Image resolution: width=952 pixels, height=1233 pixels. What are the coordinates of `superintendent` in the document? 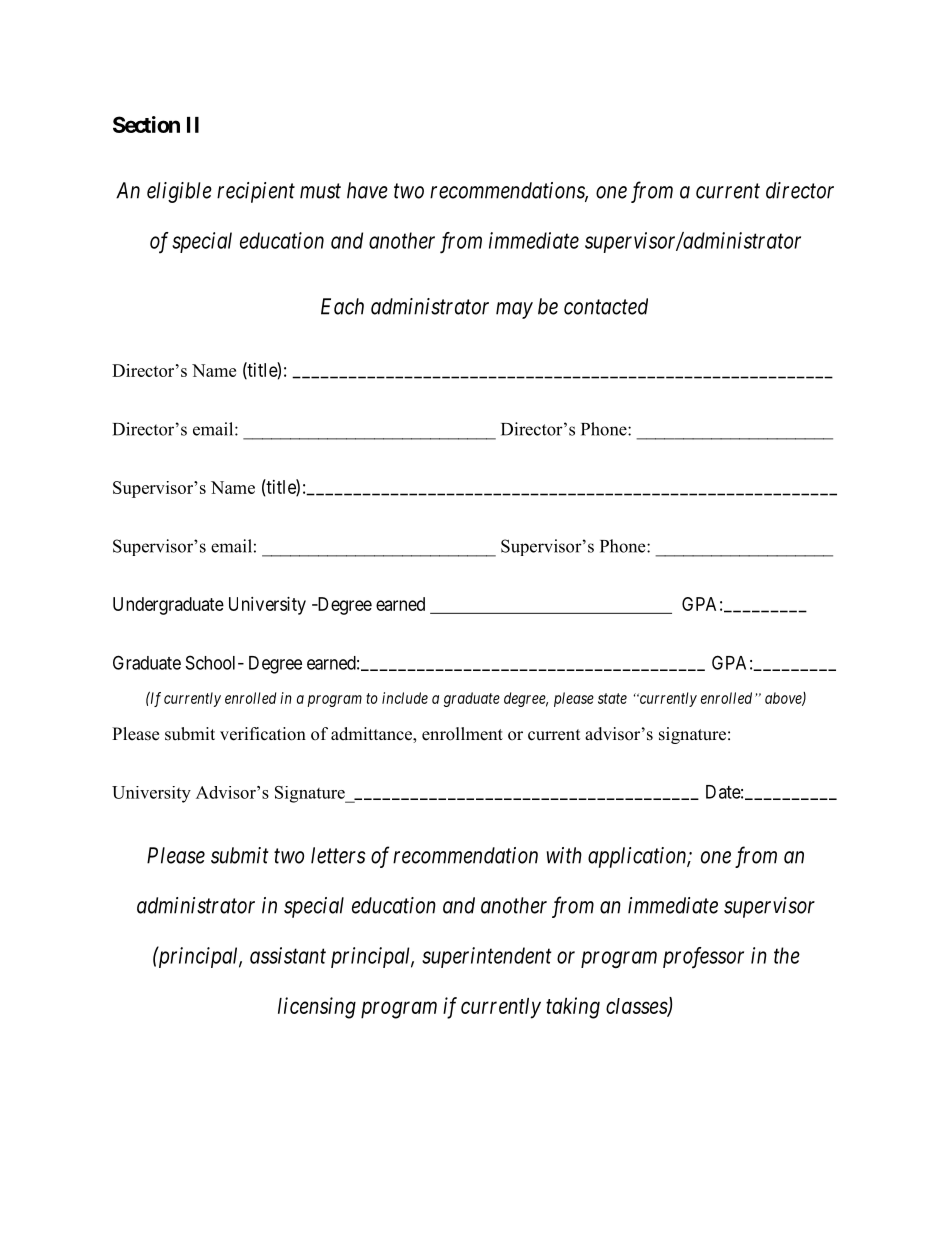 It's located at (487, 957).
